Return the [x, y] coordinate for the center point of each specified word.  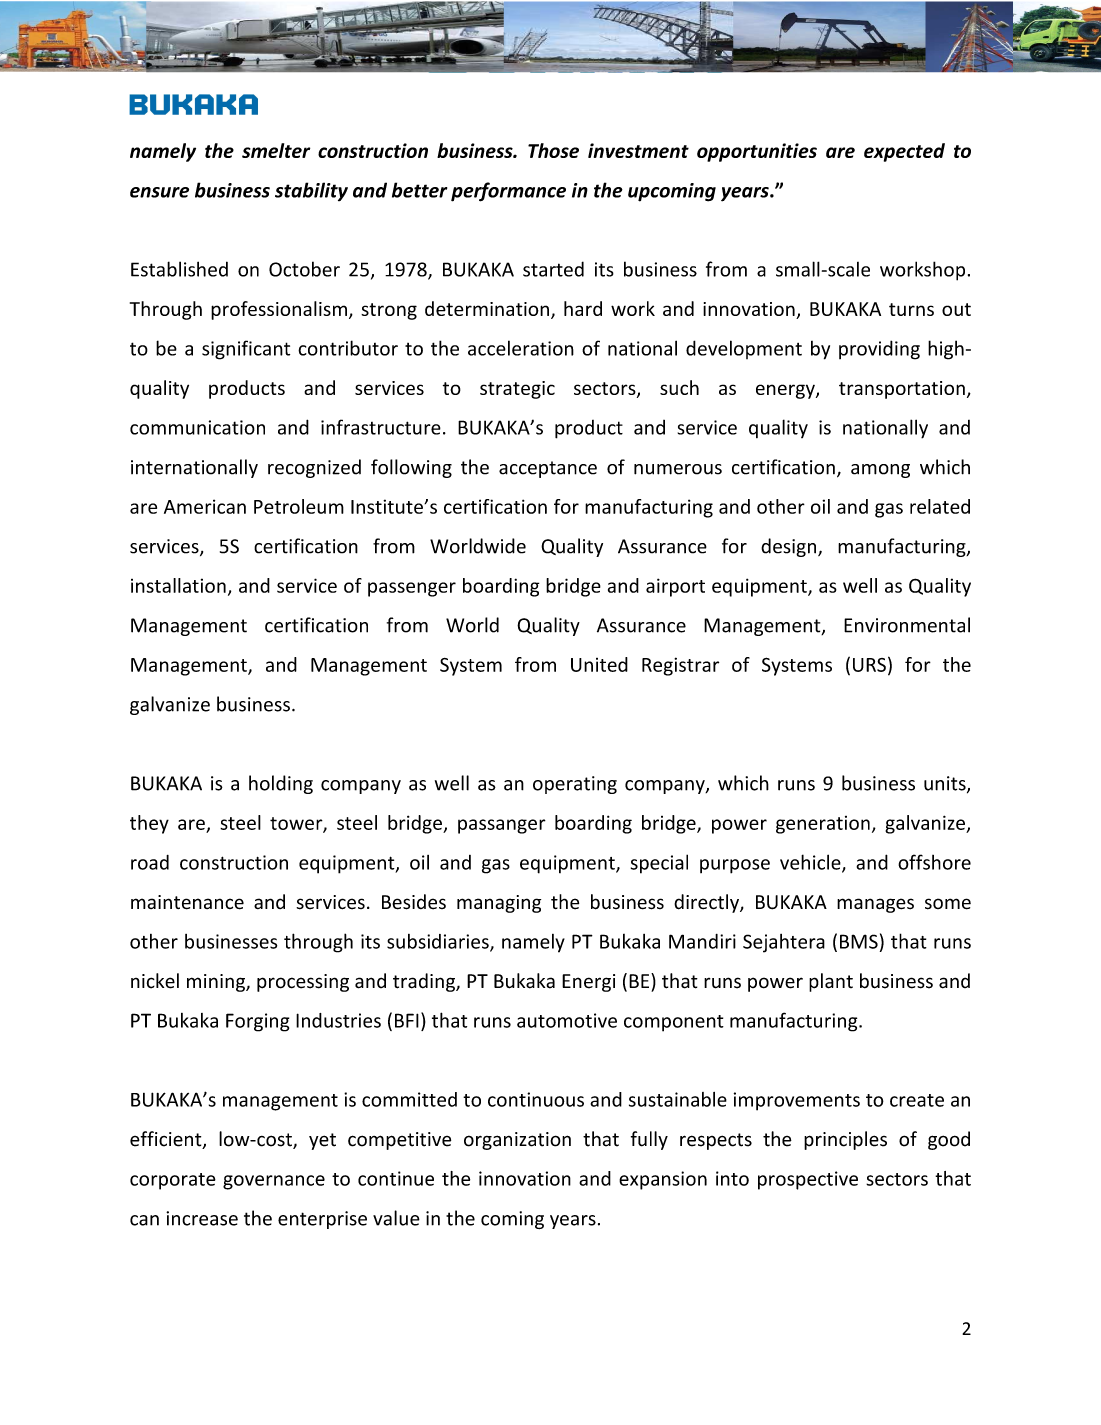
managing [499, 904]
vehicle [811, 863]
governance [274, 1182]
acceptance [548, 469]
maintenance [187, 902]
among [880, 471]
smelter [276, 150]
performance [508, 192]
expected [904, 152]
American [205, 506]
